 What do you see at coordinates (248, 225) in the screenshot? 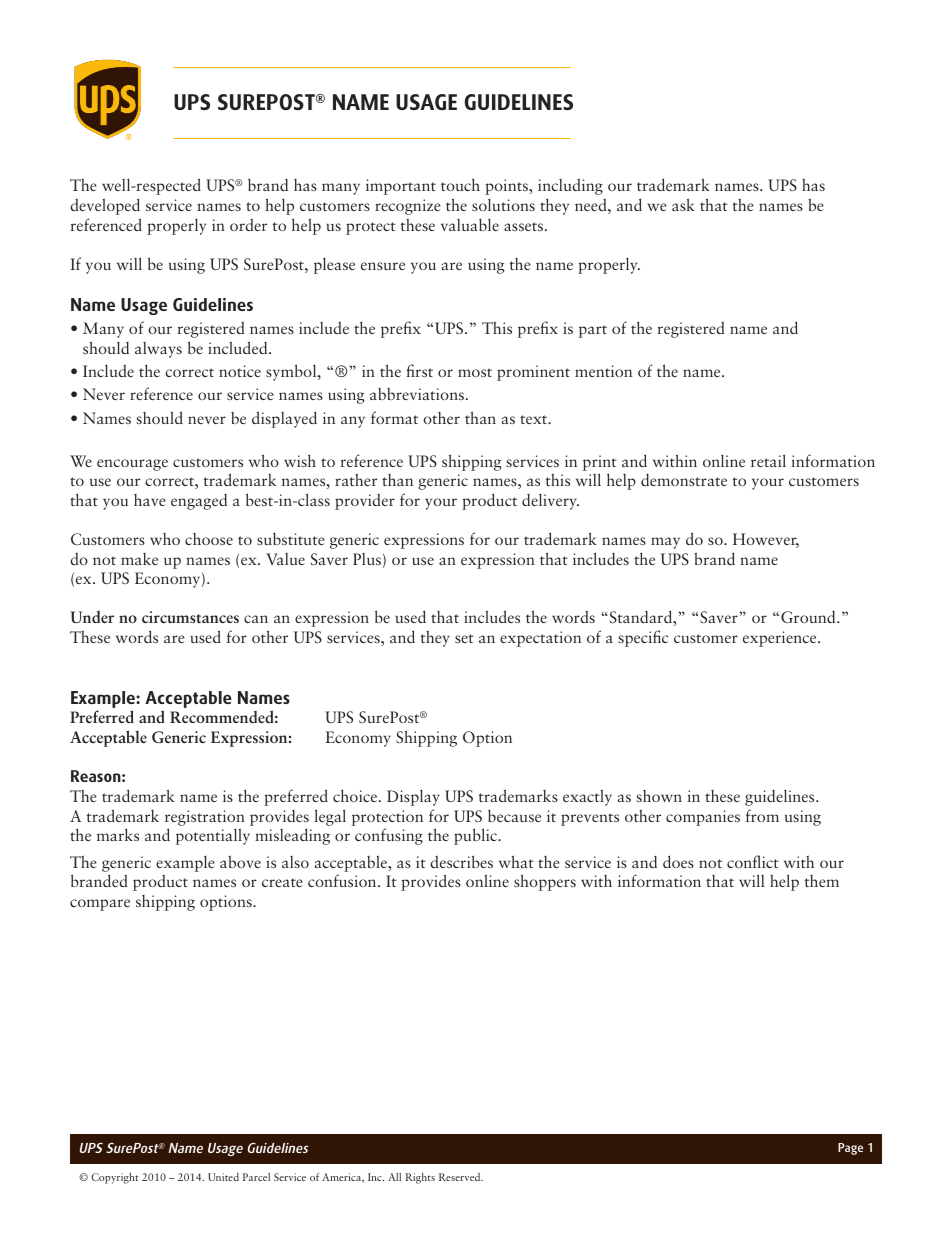
I see `order` at bounding box center [248, 225].
